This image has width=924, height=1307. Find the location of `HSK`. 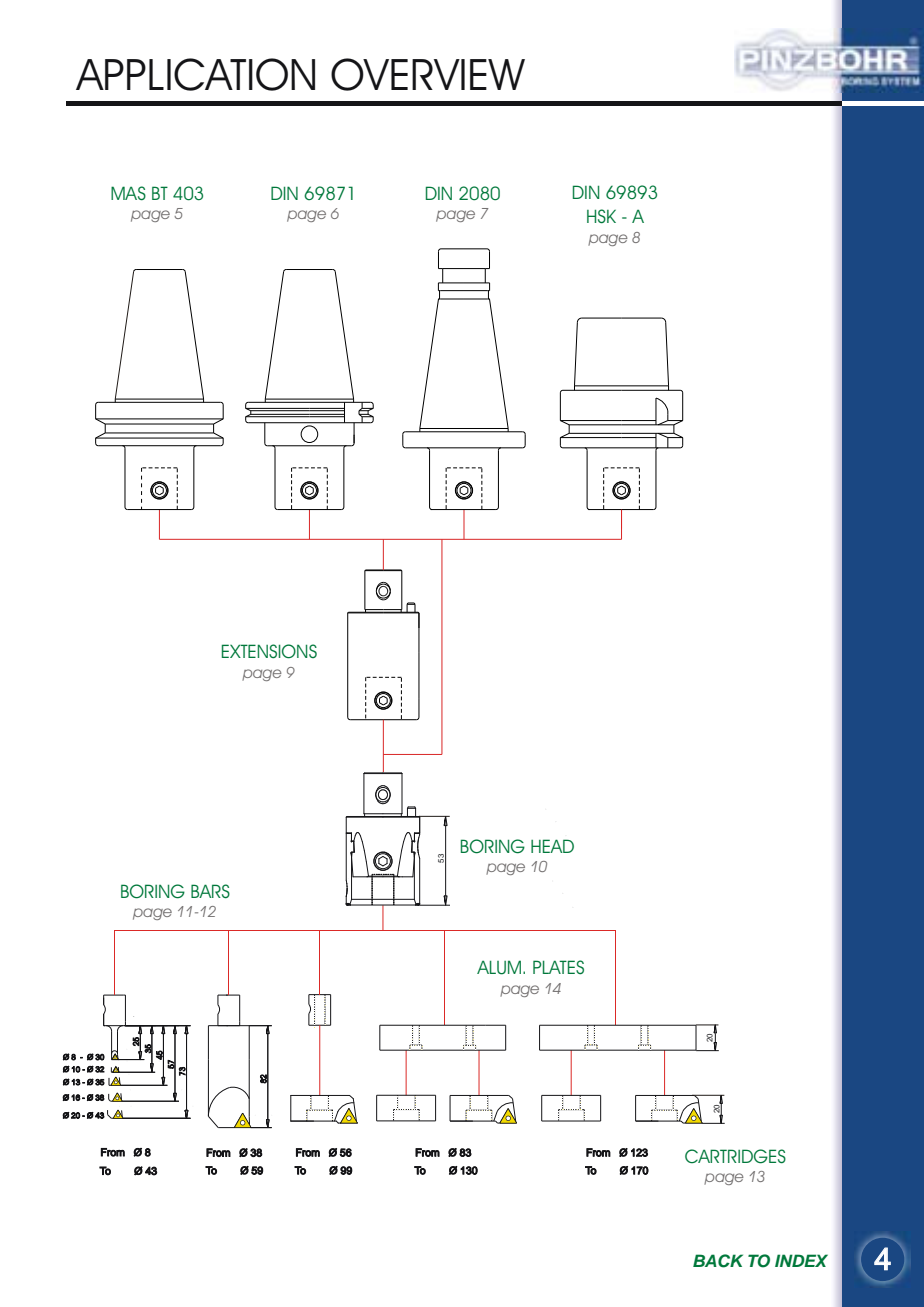

HSK is located at coordinates (601, 216).
